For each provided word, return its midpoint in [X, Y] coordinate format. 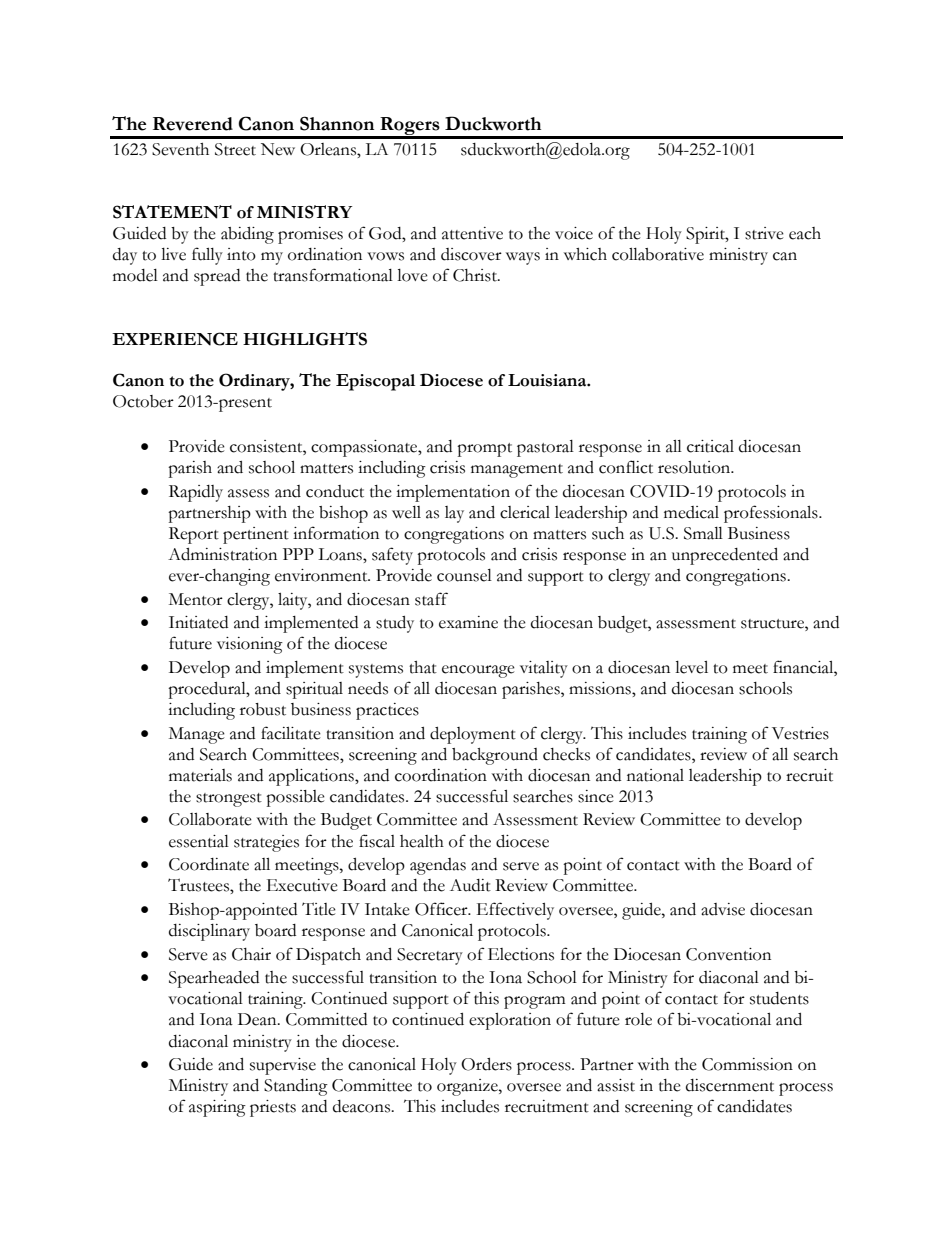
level [691, 667]
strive [764, 233]
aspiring [217, 1108]
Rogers [410, 127]
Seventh [180, 149]
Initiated [198, 622]
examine [468, 622]
